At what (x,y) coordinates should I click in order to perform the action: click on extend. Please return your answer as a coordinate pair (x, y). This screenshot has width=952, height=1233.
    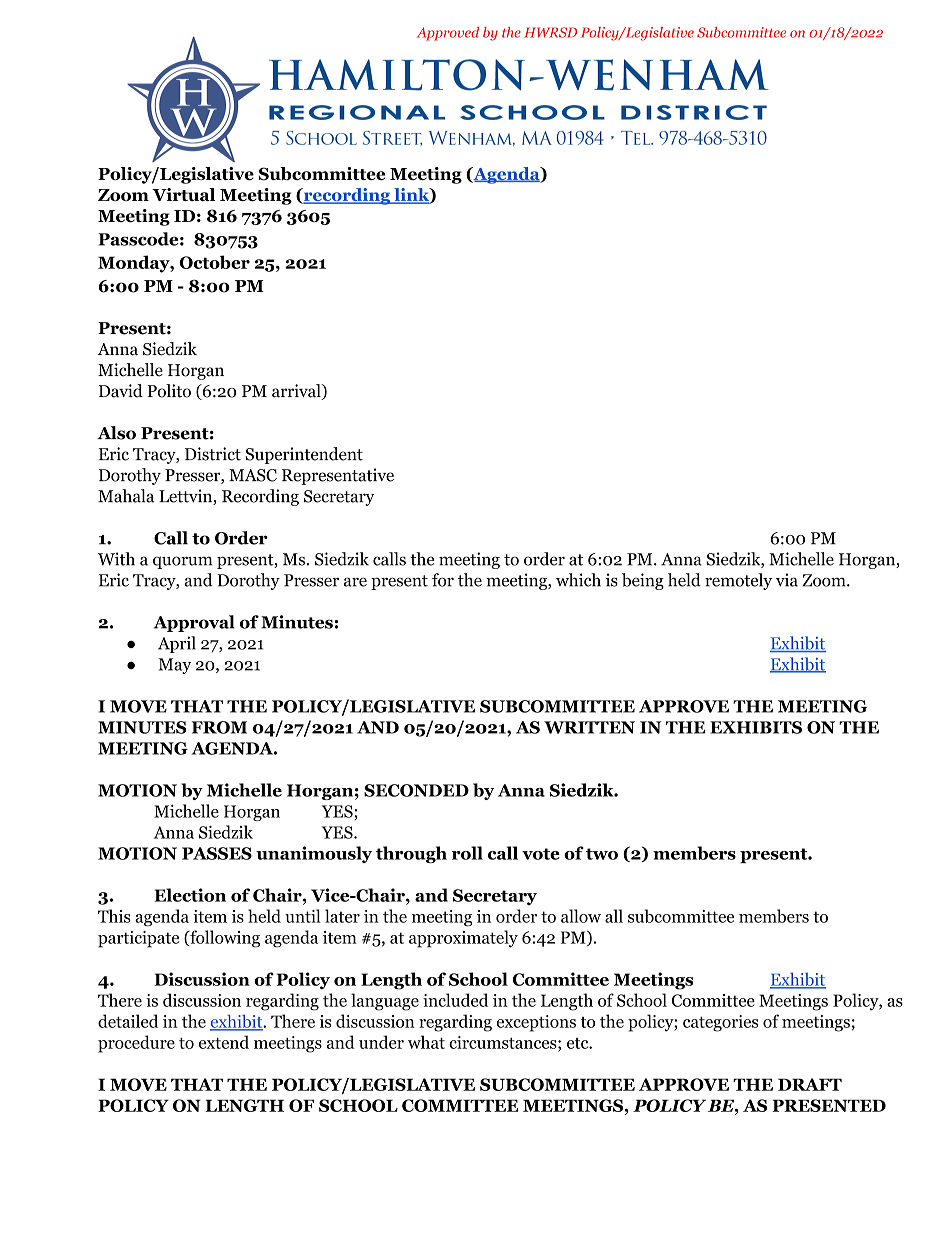
    Looking at the image, I should click on (224, 1042).
